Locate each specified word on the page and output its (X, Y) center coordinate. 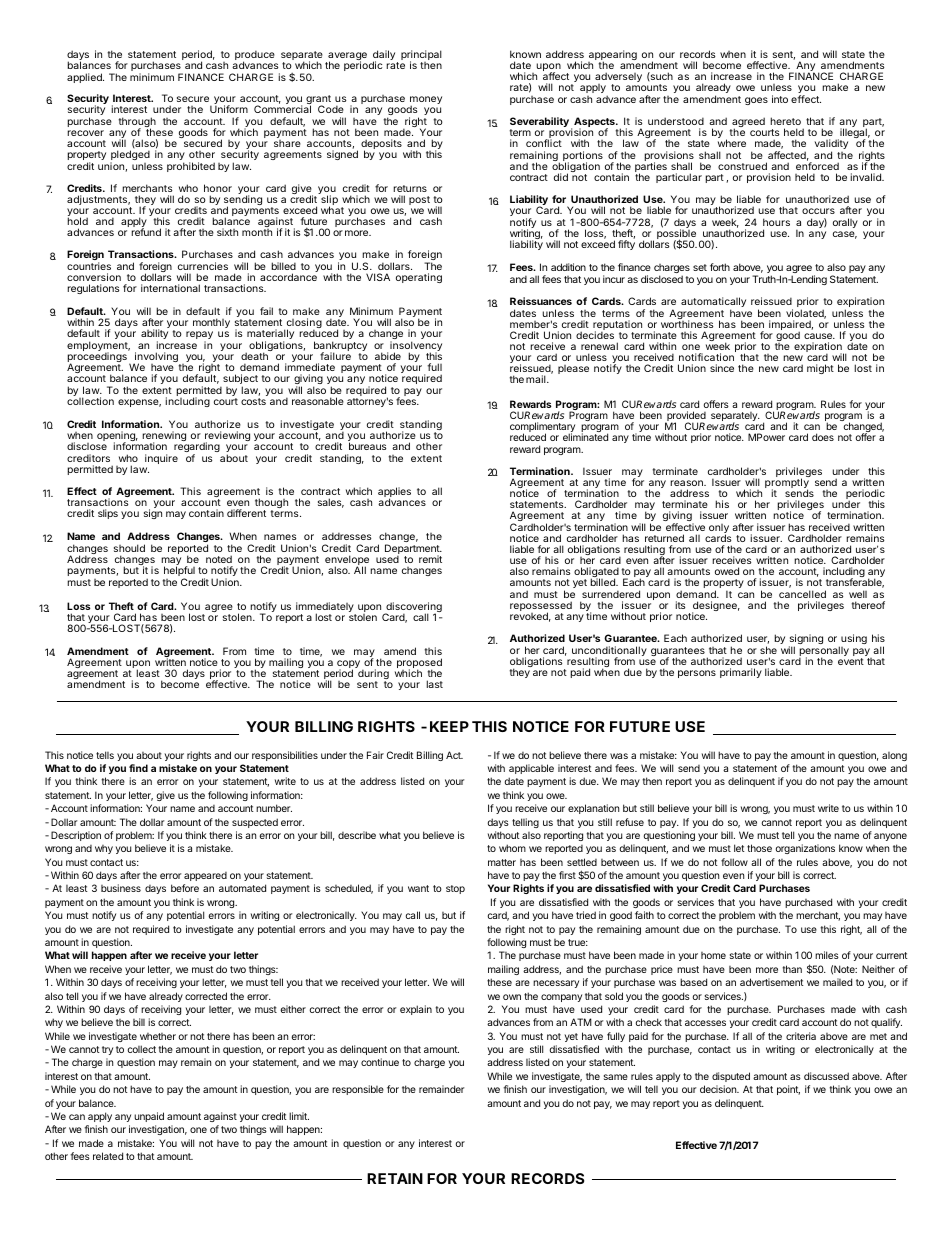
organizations (805, 849)
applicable (531, 769)
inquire (161, 459)
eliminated (585, 437)
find (138, 768)
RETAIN (395, 1178)
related (108, 1156)
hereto (785, 121)
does (823, 437)
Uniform (229, 109)
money (426, 101)
